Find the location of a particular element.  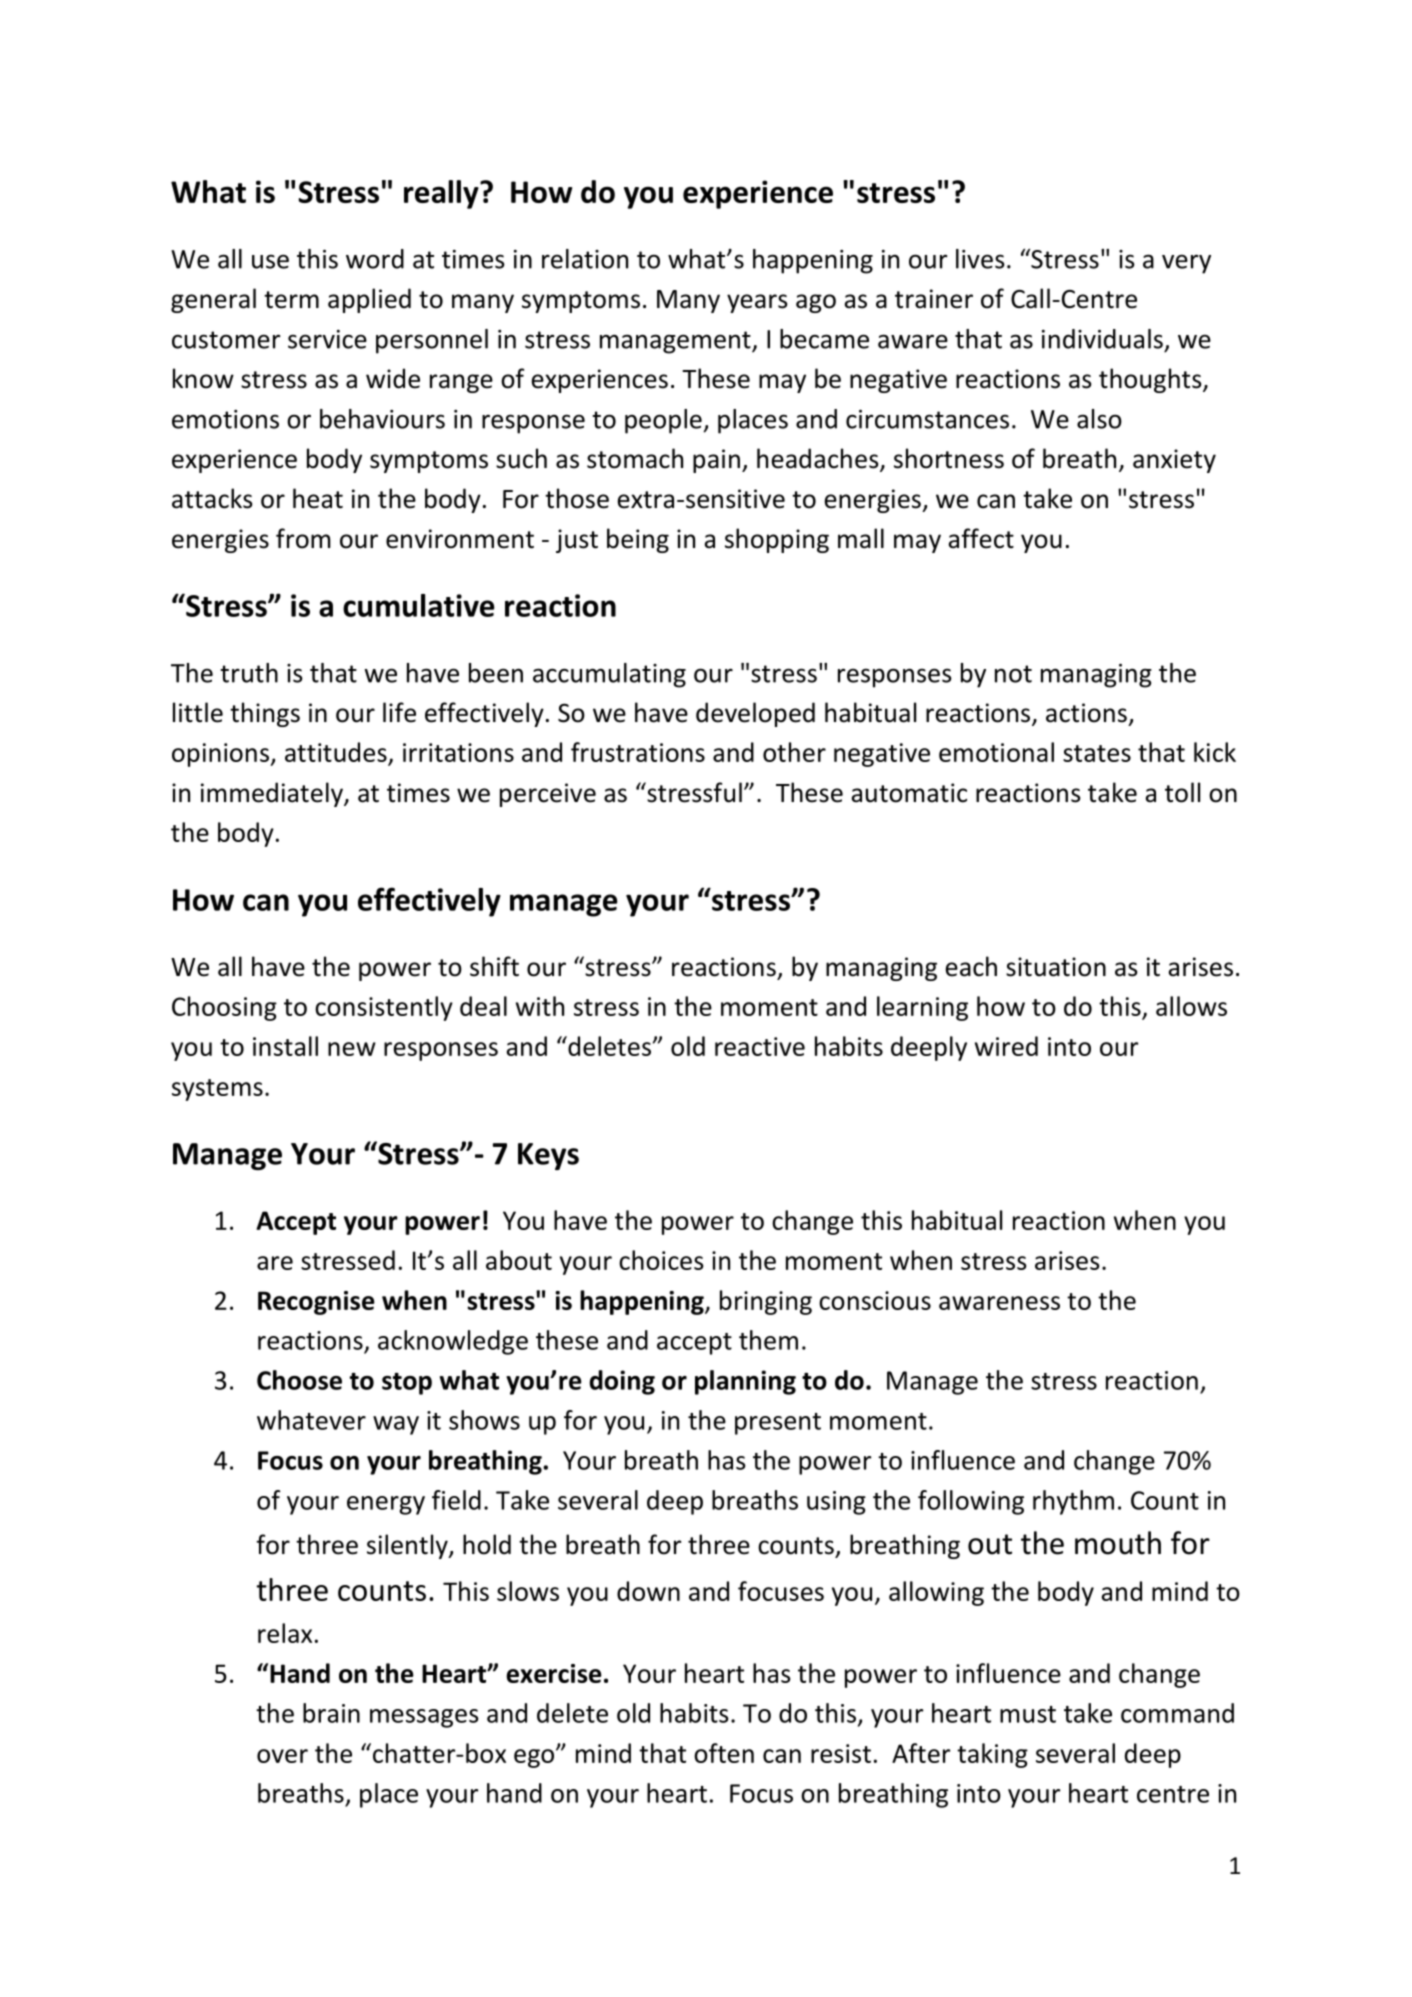

brain is located at coordinates (331, 1713).
